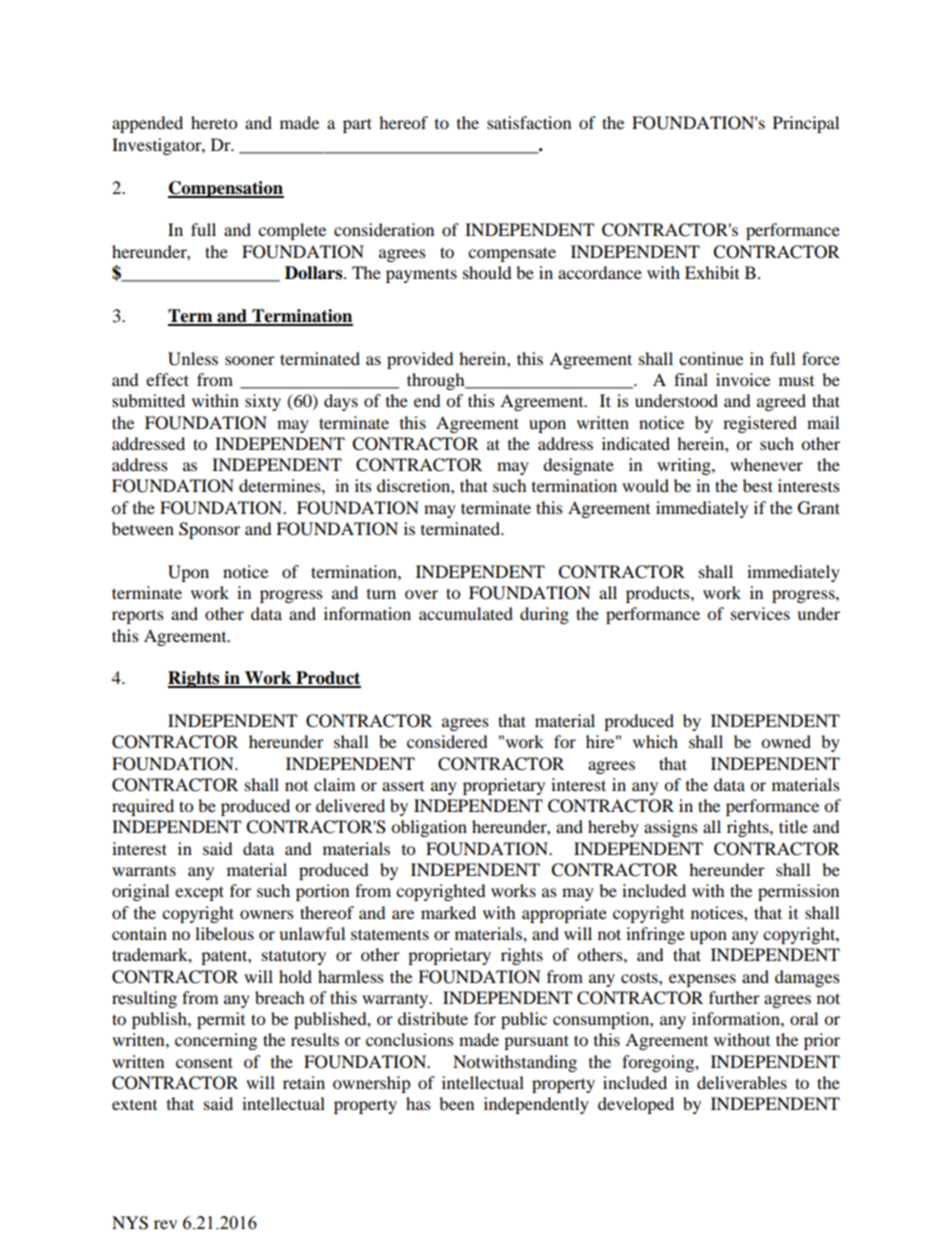  I want to click on Sponsor, so click(209, 530).
